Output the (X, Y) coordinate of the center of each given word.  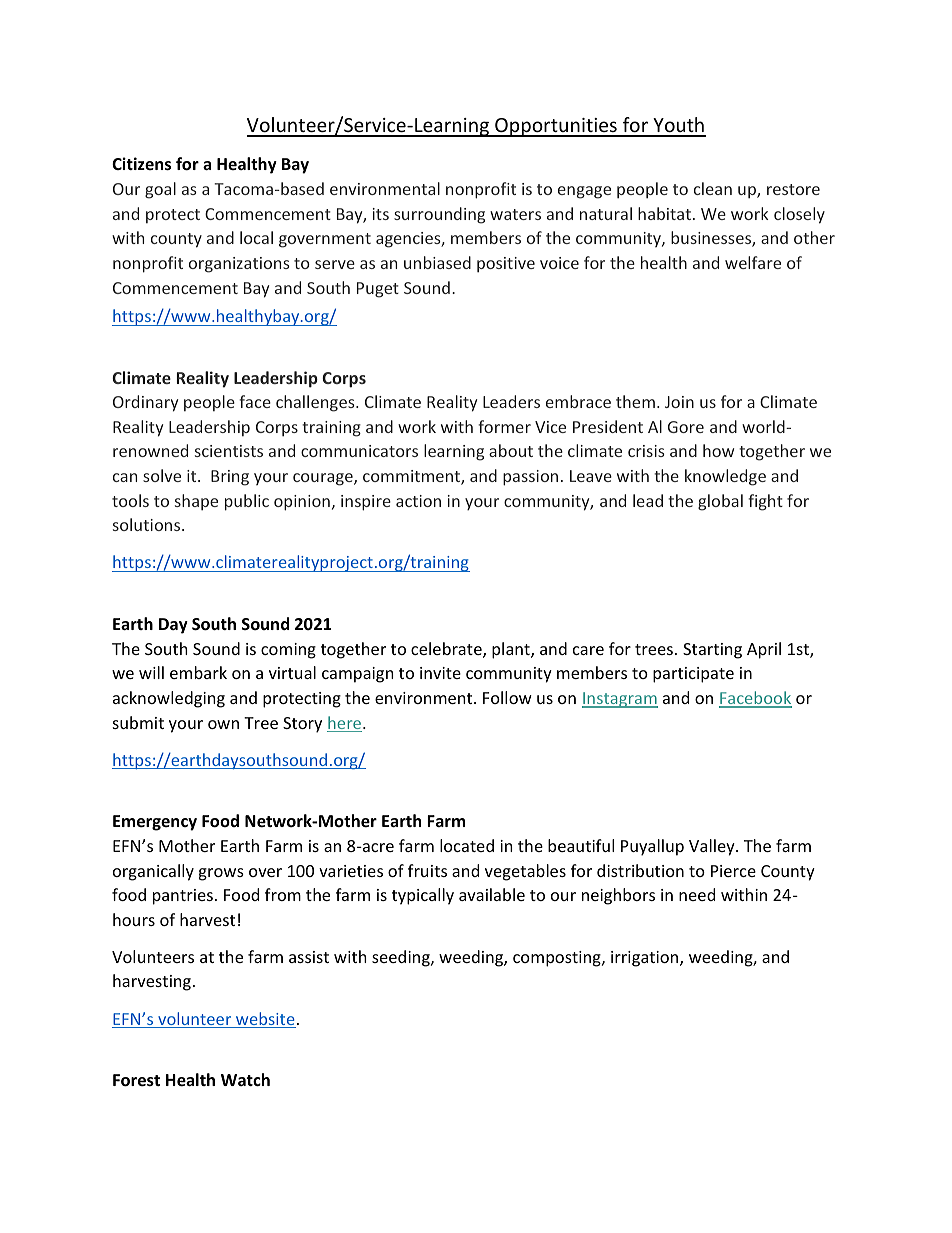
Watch (245, 1079)
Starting (712, 651)
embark (198, 672)
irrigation (646, 959)
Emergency (155, 823)
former (504, 426)
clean (713, 188)
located (467, 845)
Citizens (141, 164)
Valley (713, 847)
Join (679, 402)
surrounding (439, 215)
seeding (402, 958)
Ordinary (145, 403)
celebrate (447, 650)
